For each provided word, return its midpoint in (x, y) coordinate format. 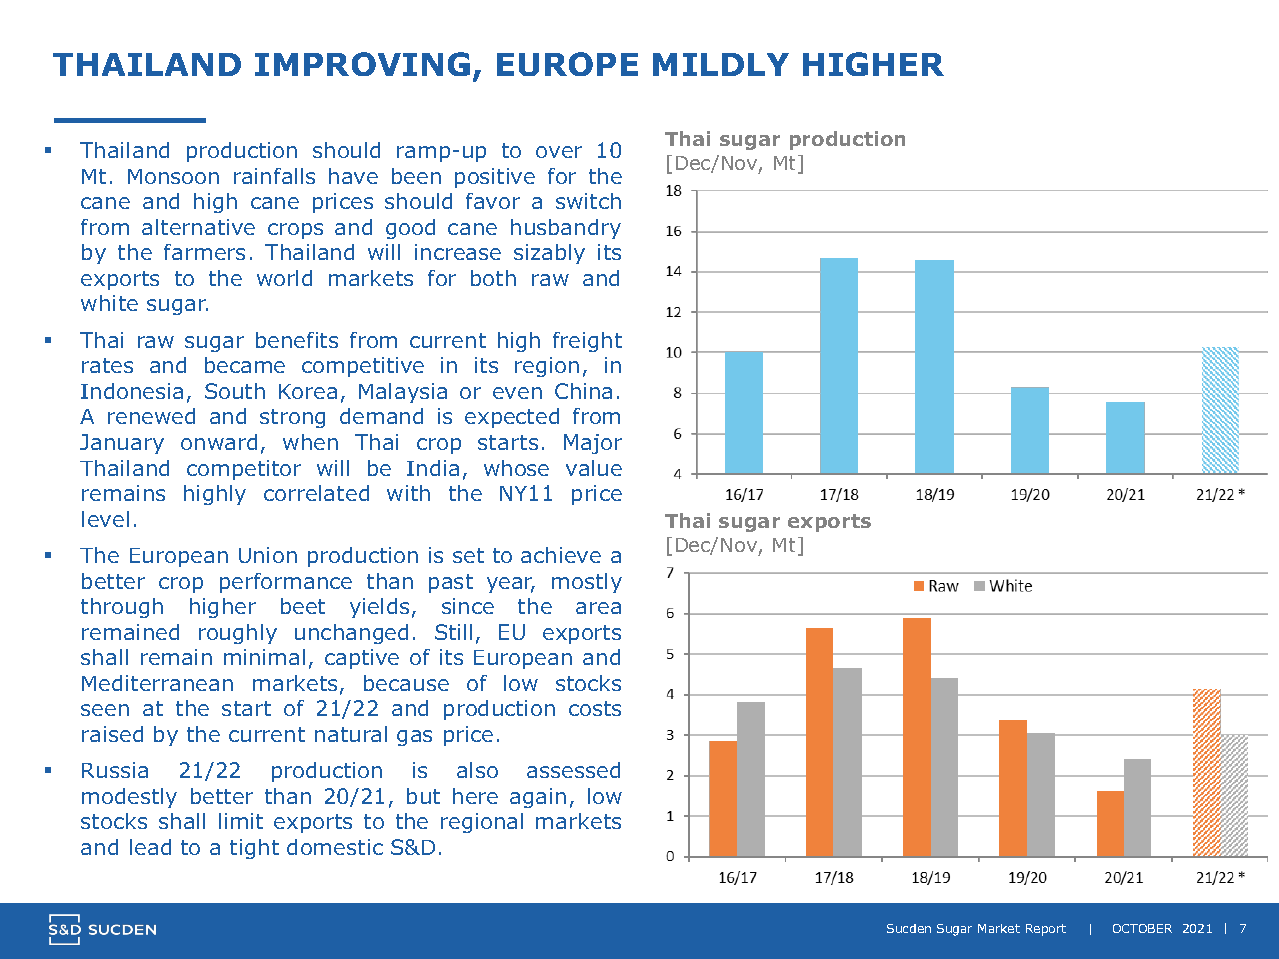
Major (593, 444)
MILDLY (721, 64)
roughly (238, 634)
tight (254, 849)
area (598, 608)
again (538, 798)
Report (1046, 930)
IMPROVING (362, 64)
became (245, 365)
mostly (587, 583)
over (559, 152)
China (583, 391)
